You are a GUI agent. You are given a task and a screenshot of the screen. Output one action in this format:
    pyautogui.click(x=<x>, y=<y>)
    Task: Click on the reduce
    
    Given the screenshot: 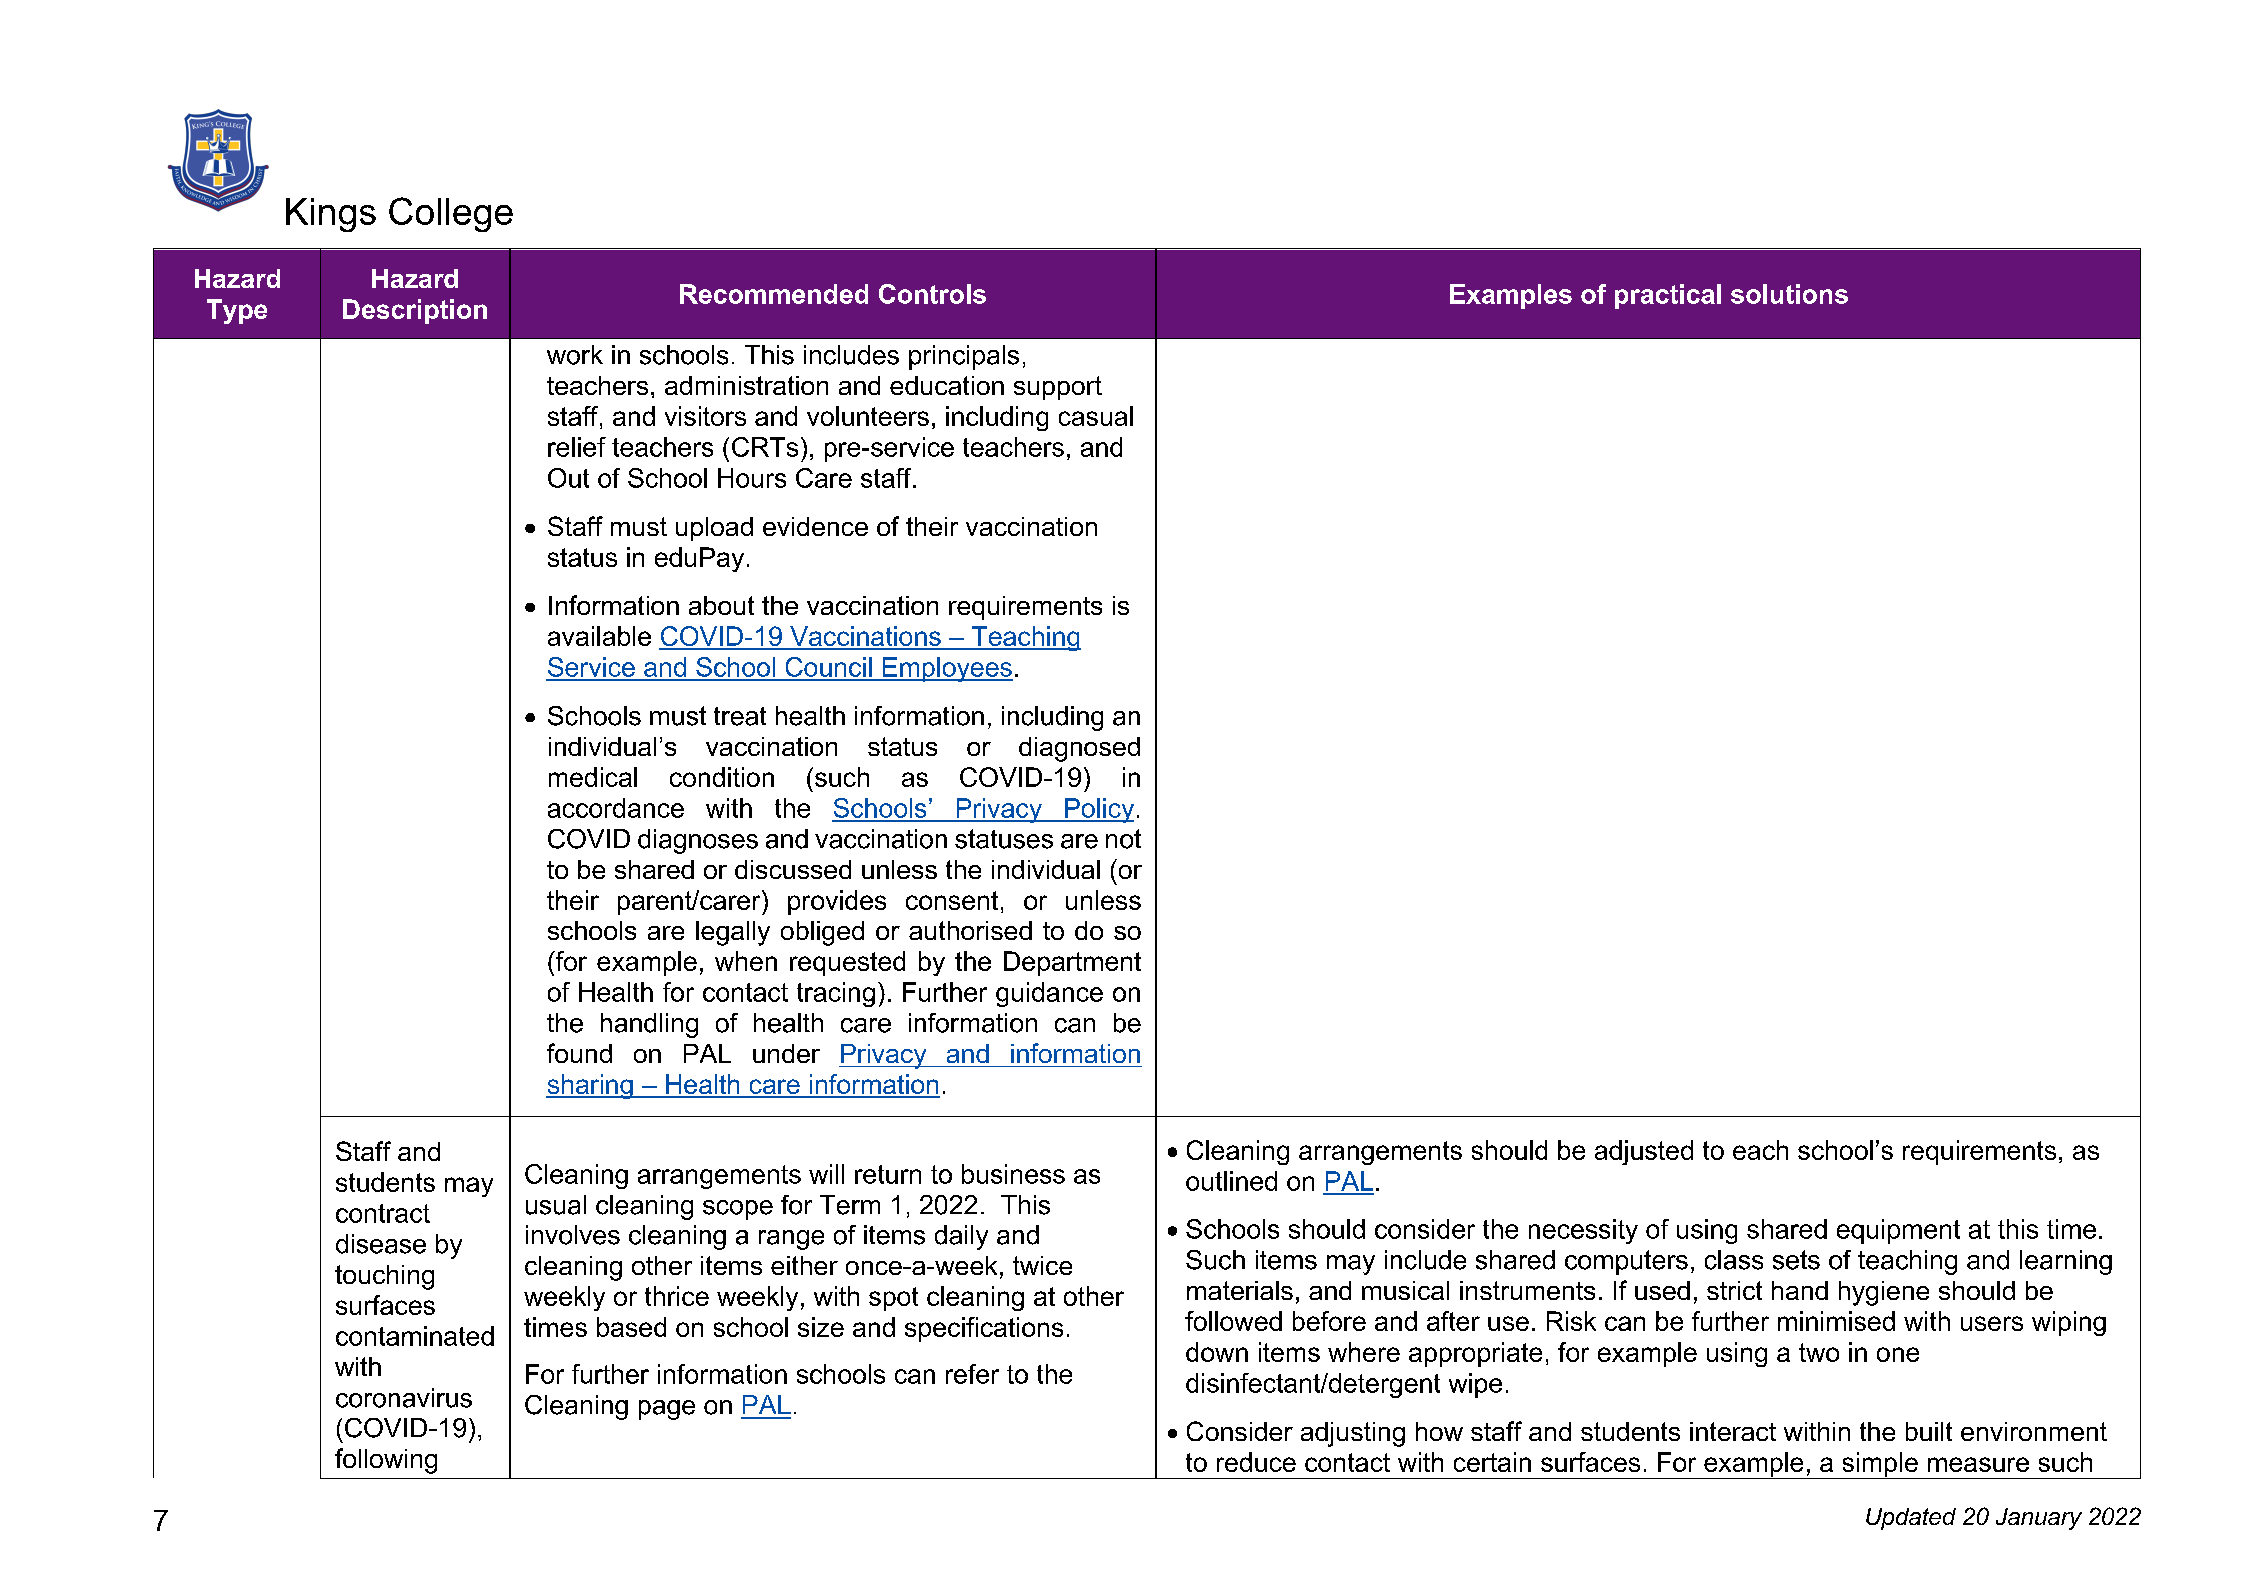 What is the action you would take?
    pyautogui.click(x=1256, y=1462)
